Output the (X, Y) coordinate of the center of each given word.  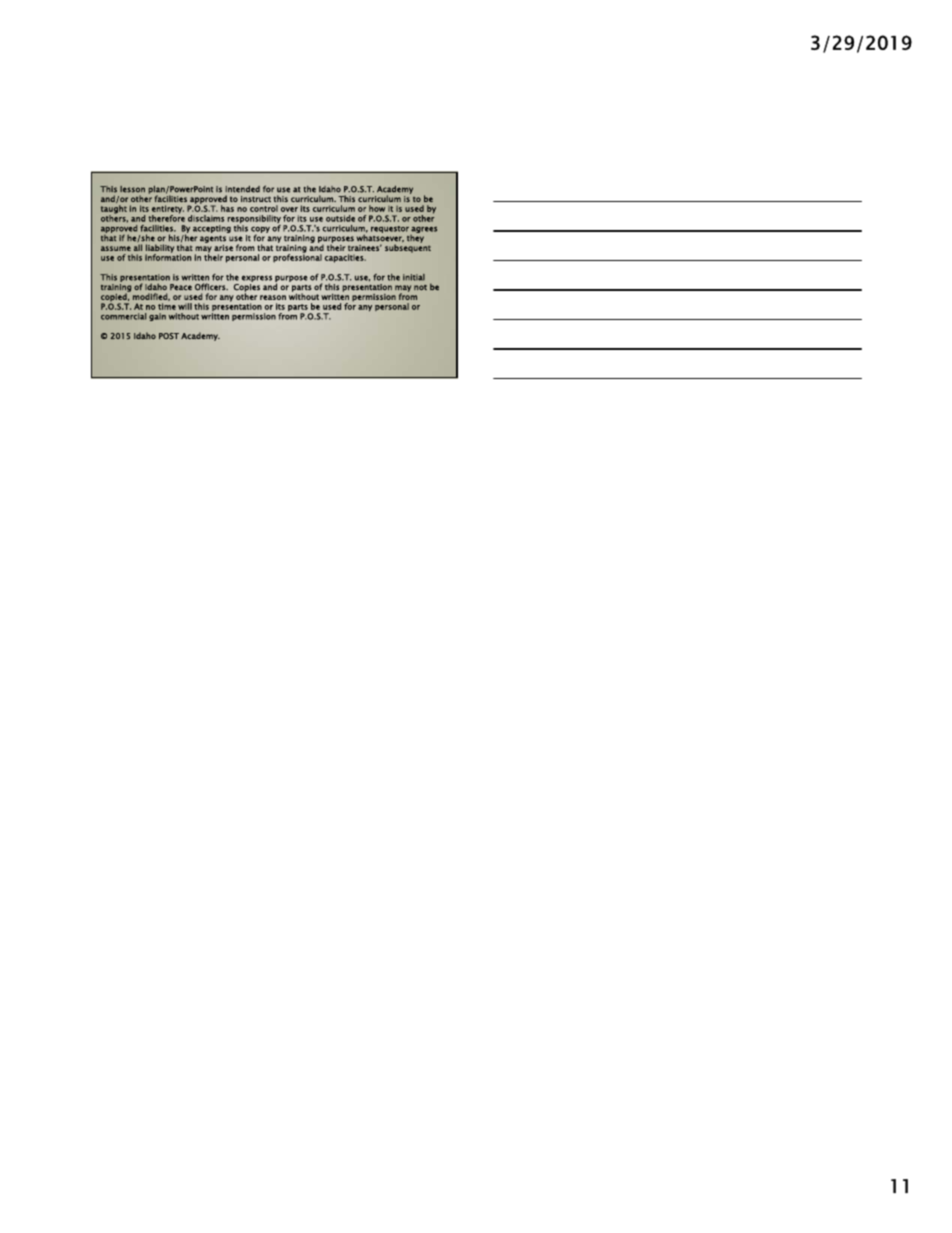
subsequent (408, 247)
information (168, 256)
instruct (256, 199)
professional (297, 257)
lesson (132, 189)
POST (169, 336)
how (377, 208)
